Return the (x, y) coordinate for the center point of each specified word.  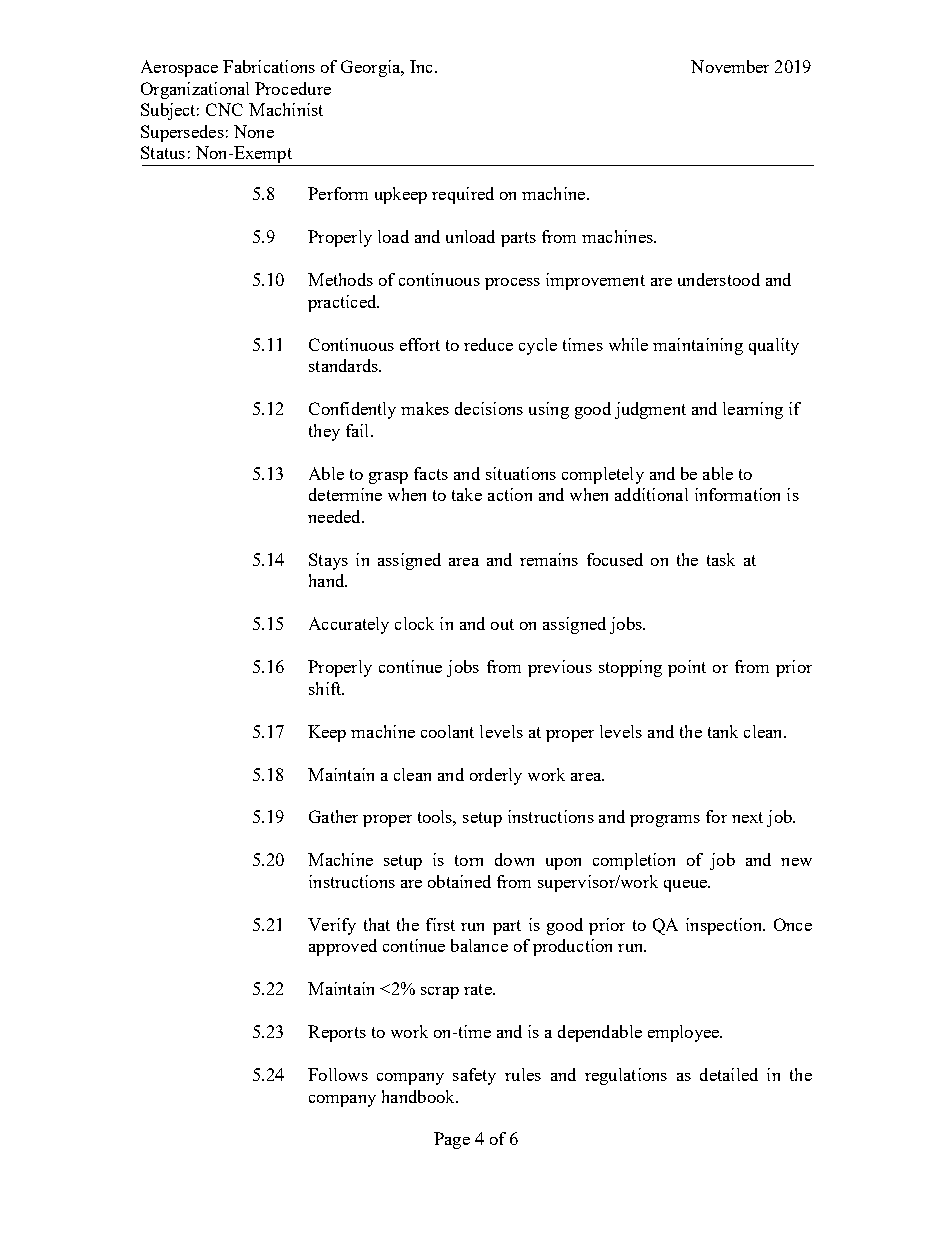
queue (686, 886)
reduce (488, 344)
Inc (423, 66)
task (721, 559)
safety (474, 1076)
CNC (224, 109)
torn (469, 860)
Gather (333, 816)
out (502, 624)
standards (344, 365)
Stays (328, 561)
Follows (338, 1074)
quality (774, 346)
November (730, 66)
